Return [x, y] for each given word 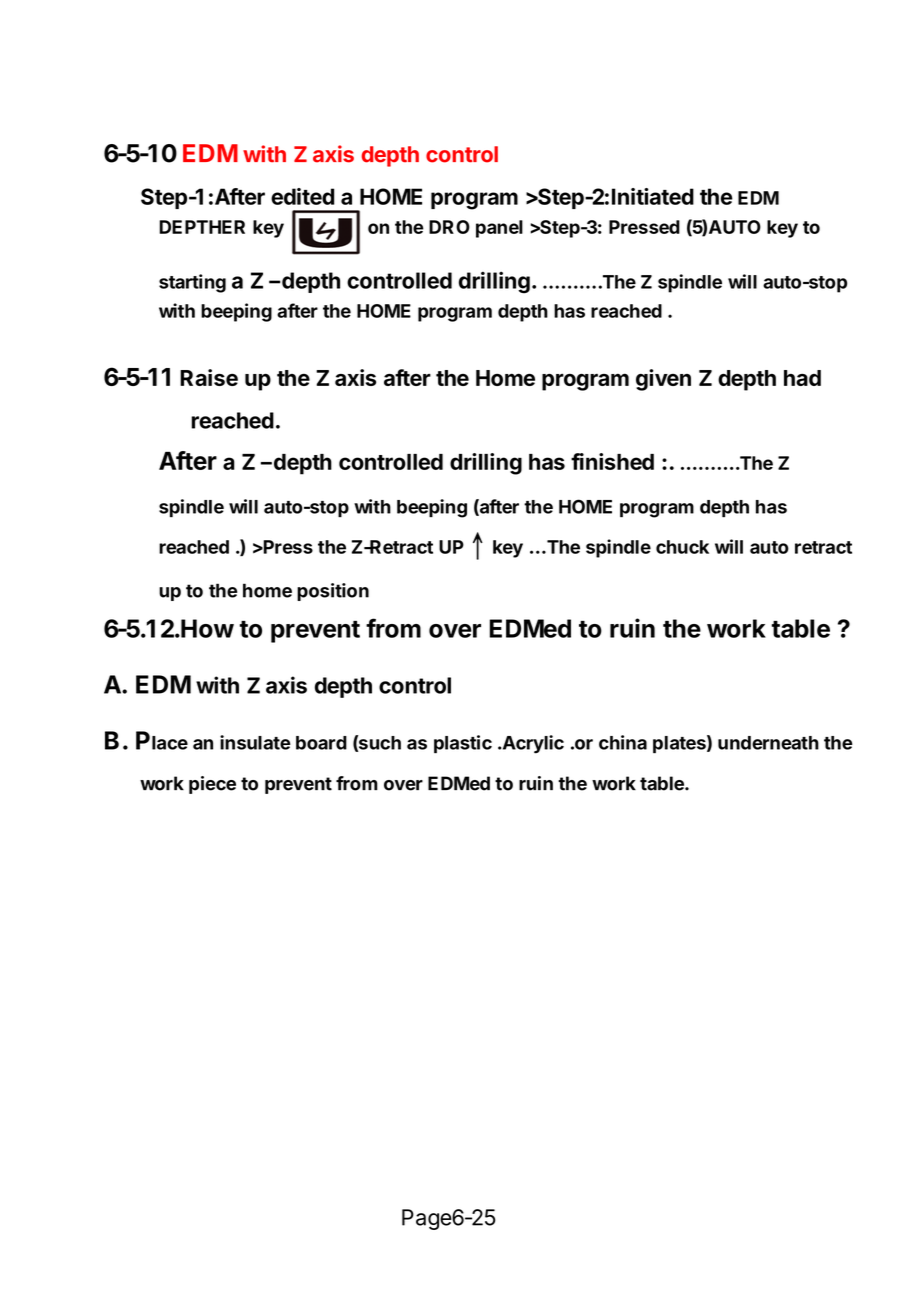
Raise [209, 377]
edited [302, 196]
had [802, 378]
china [623, 742]
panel [499, 229]
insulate [255, 742]
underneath [768, 743]
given [663, 380]
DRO [449, 227]
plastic [463, 744]
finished [612, 461]
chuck [682, 547]
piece [212, 785]
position [333, 592]
